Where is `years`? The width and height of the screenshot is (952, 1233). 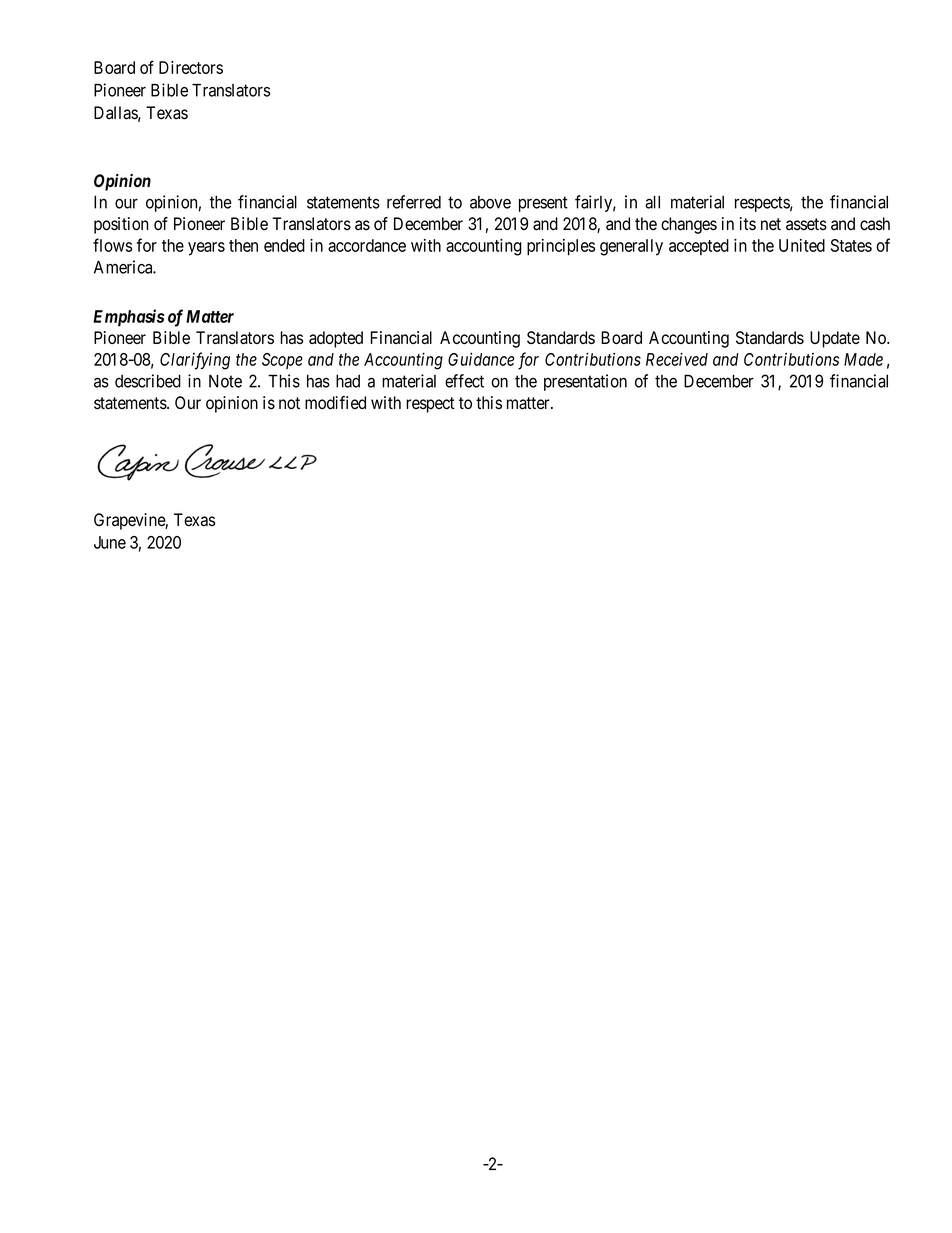
years is located at coordinates (206, 249).
